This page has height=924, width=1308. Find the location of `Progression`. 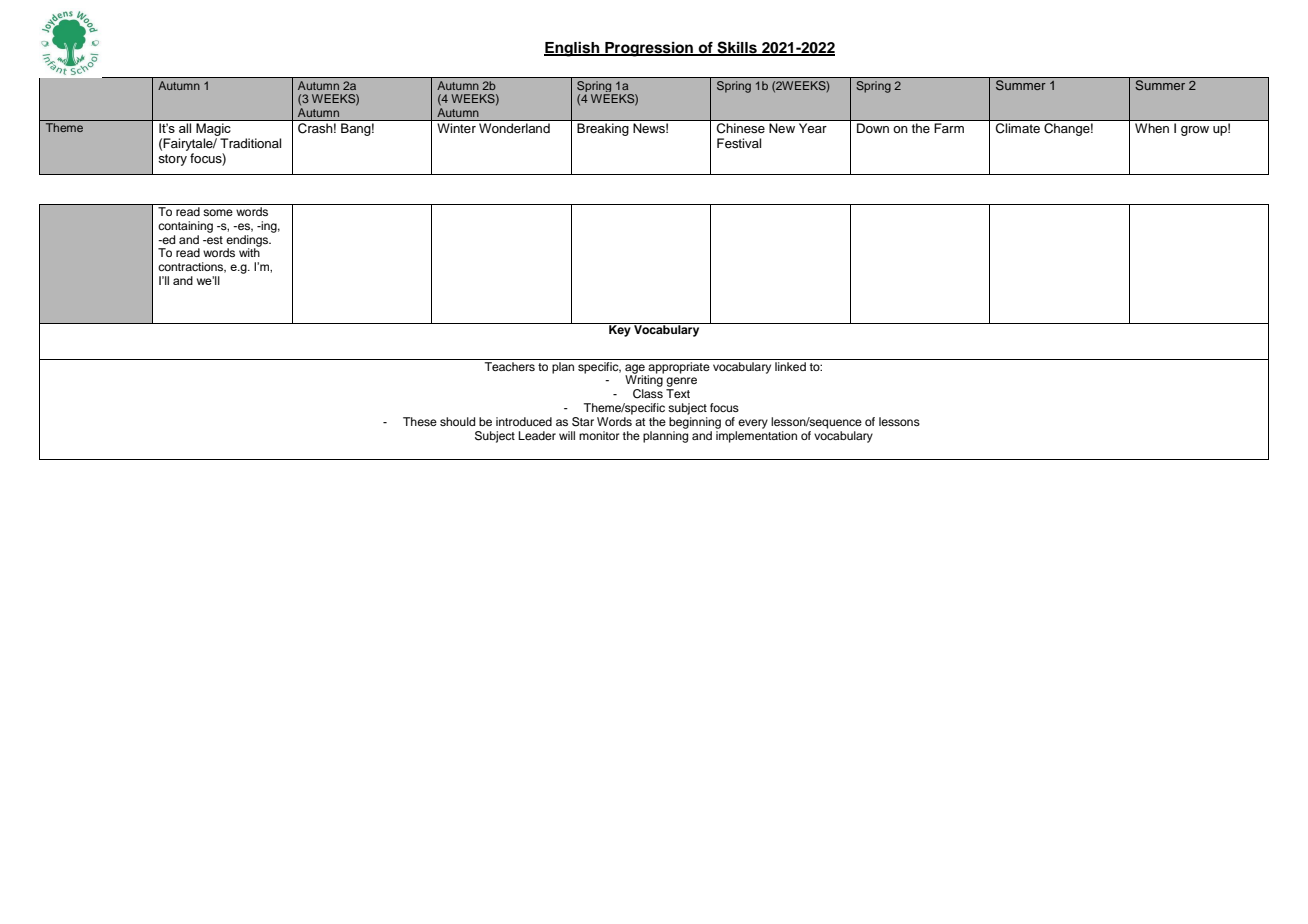

Progression is located at coordinates (649, 49).
